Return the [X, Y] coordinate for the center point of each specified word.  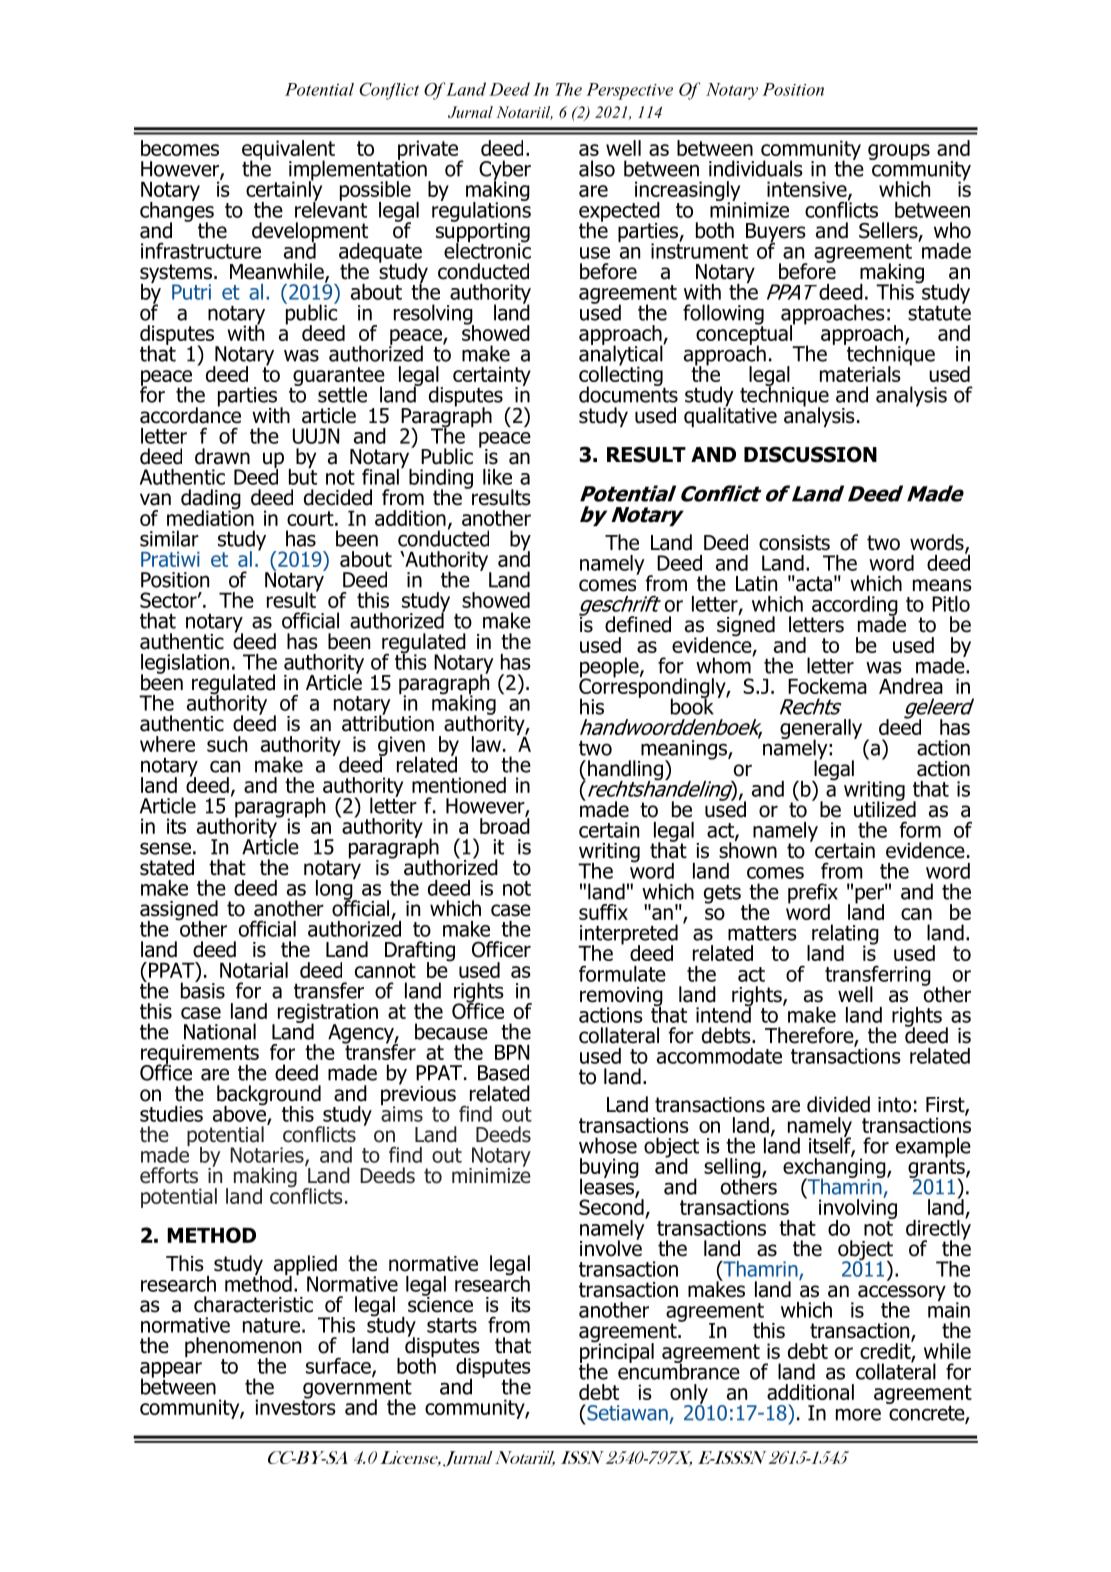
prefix [813, 894]
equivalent [288, 151]
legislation [185, 665]
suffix [603, 912]
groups [899, 152]
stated [167, 867]
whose [608, 1145]
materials [860, 374]
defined [638, 624]
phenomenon [243, 1348]
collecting [621, 375]
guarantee [339, 377]
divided [838, 1104]
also [597, 168]
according [854, 607]
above [240, 1113]
